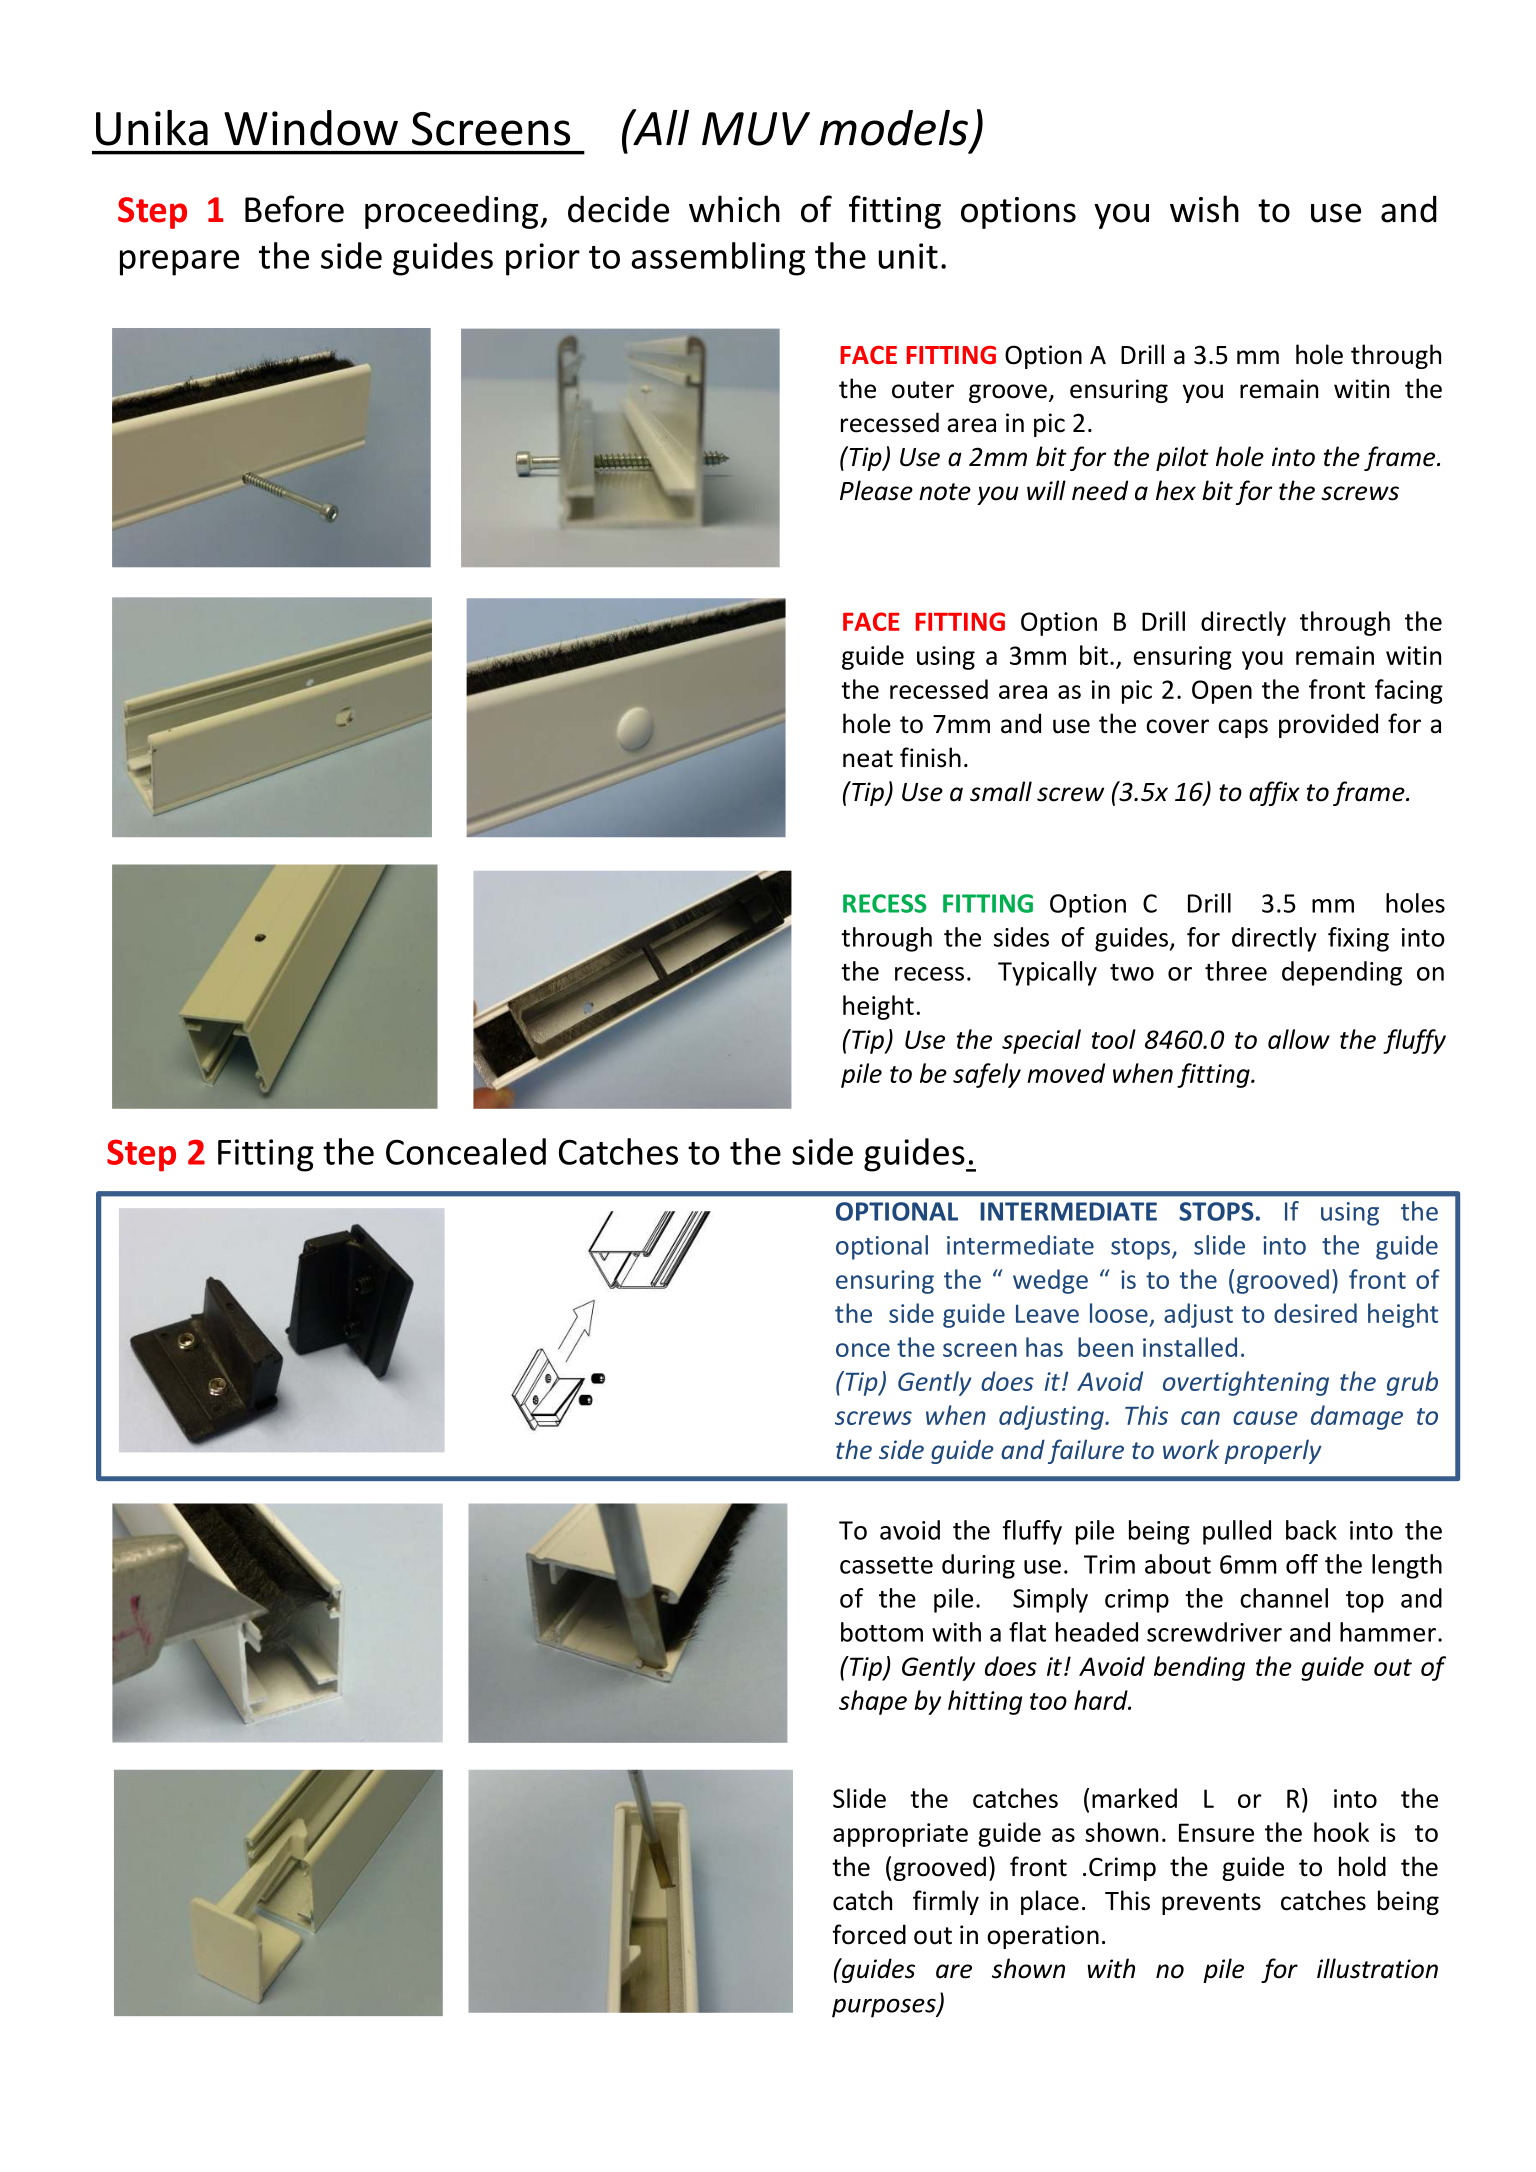 This page has height=2172, width=1536. Describe the element at coordinates (1302, 1564) in the page. I see `off` at that location.
